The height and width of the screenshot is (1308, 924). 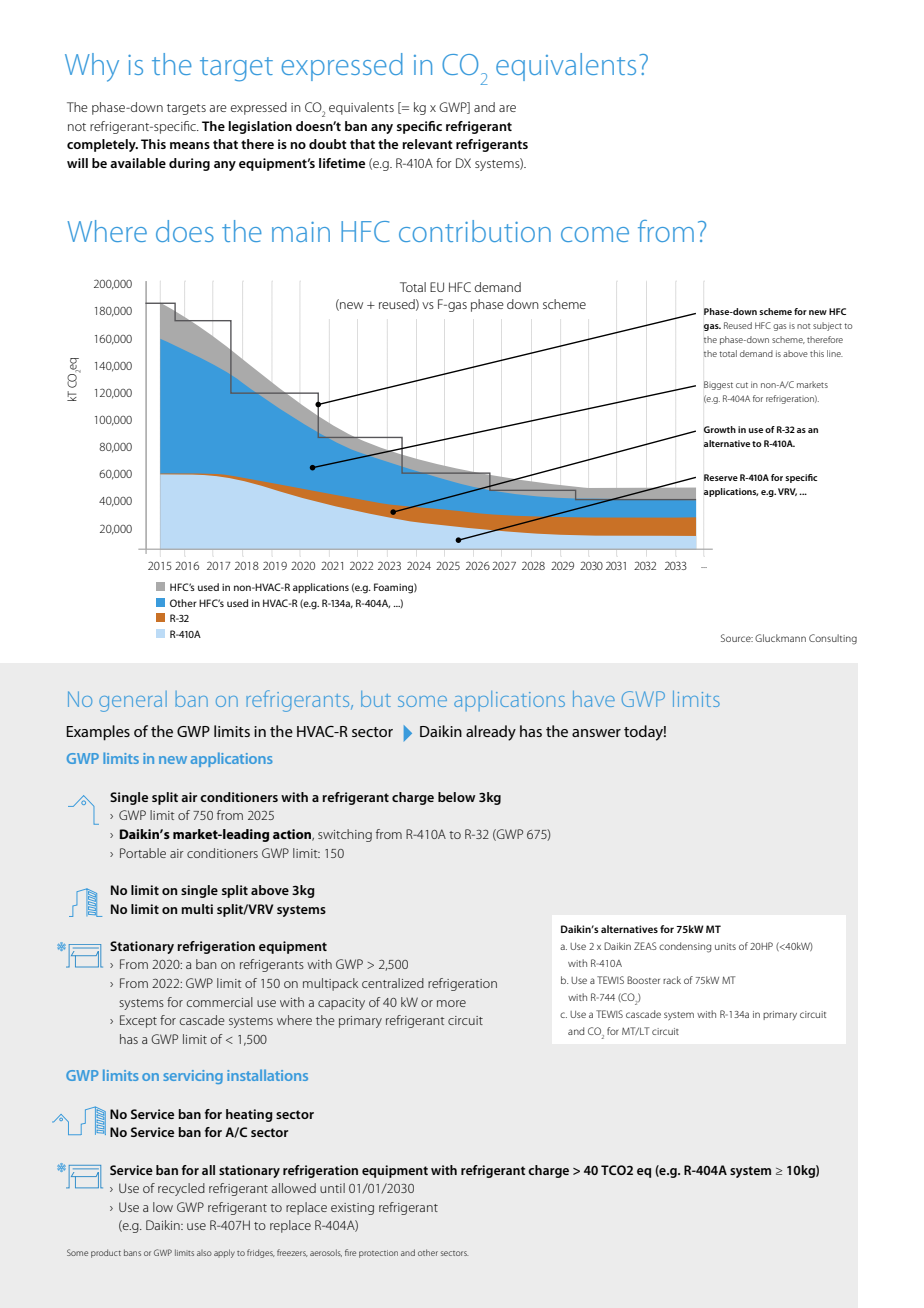 I want to click on main, so click(x=301, y=232).
